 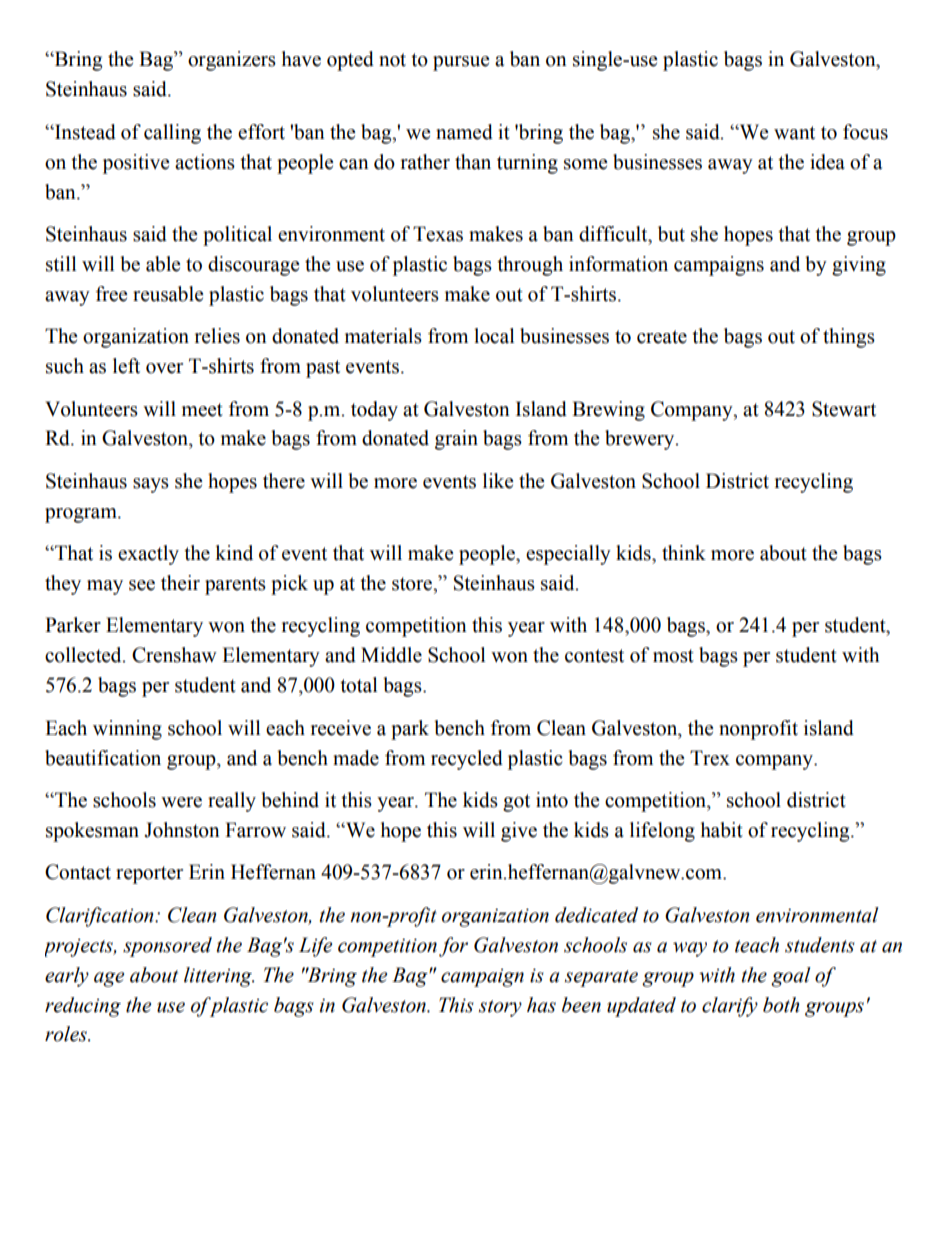 What do you see at coordinates (844, 409) in the screenshot?
I see `Stewart` at bounding box center [844, 409].
